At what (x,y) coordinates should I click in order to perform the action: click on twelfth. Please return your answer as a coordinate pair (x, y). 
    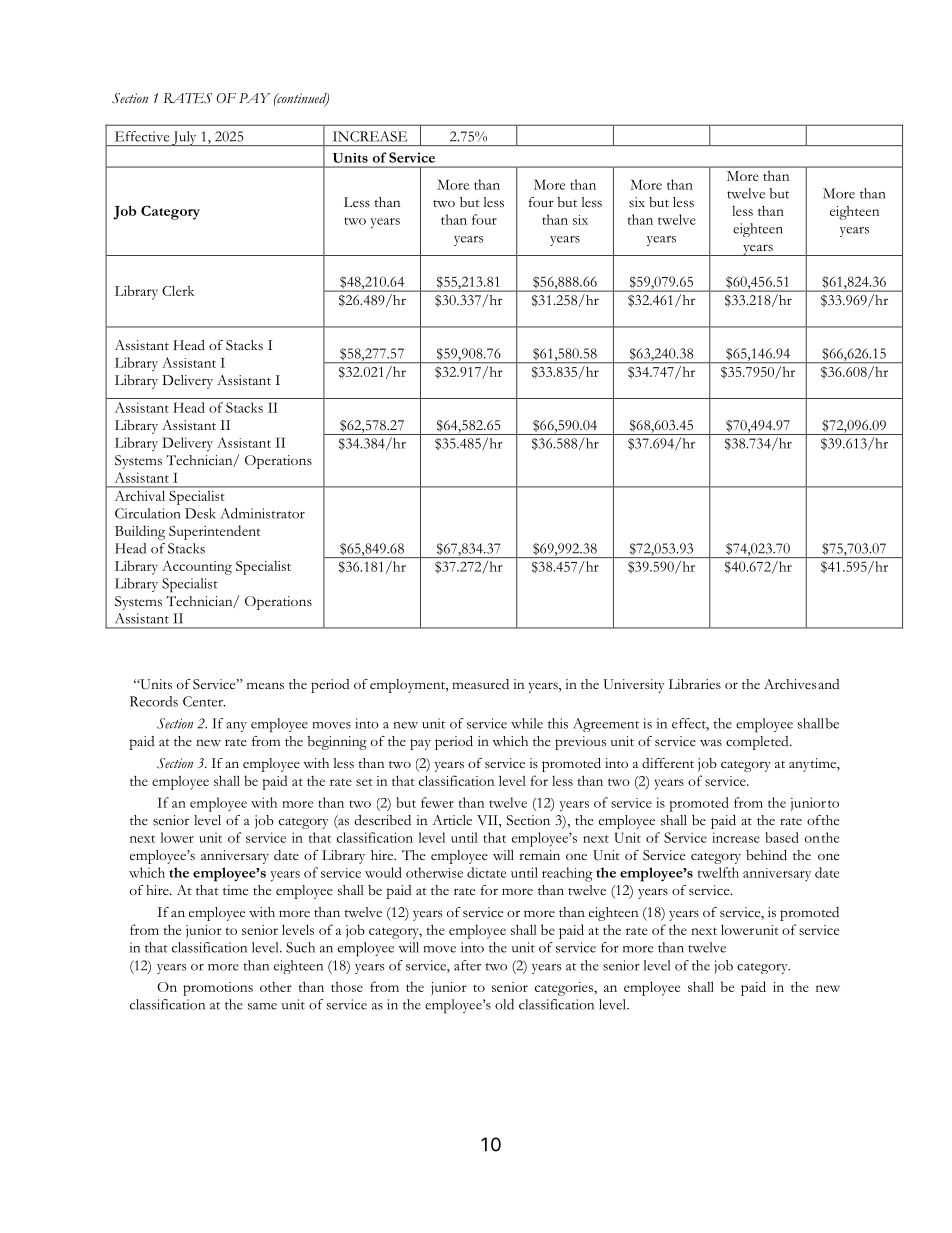
    Looking at the image, I should click on (718, 872).
